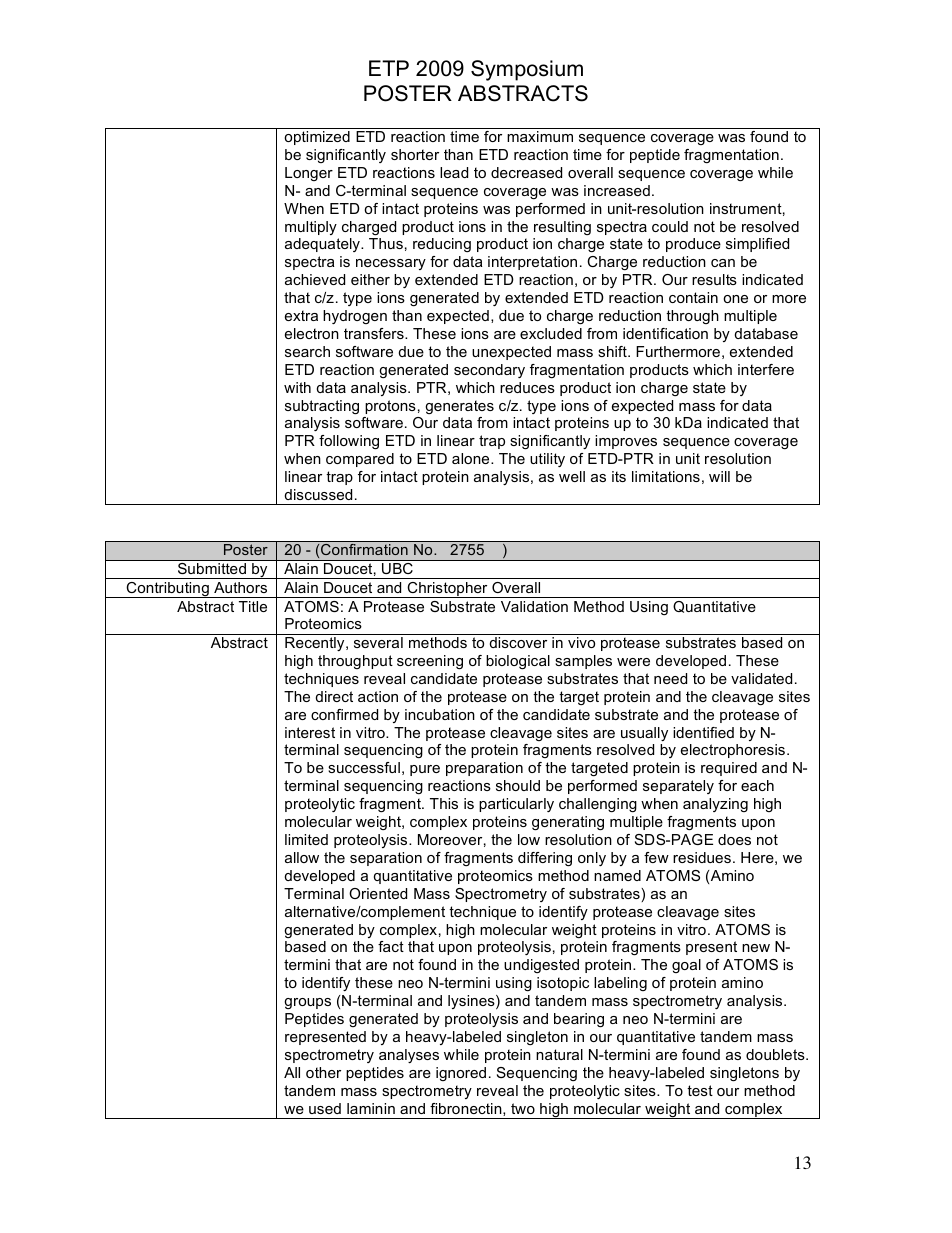  Describe the element at coordinates (665, 333) in the document. I see `identification` at that location.
